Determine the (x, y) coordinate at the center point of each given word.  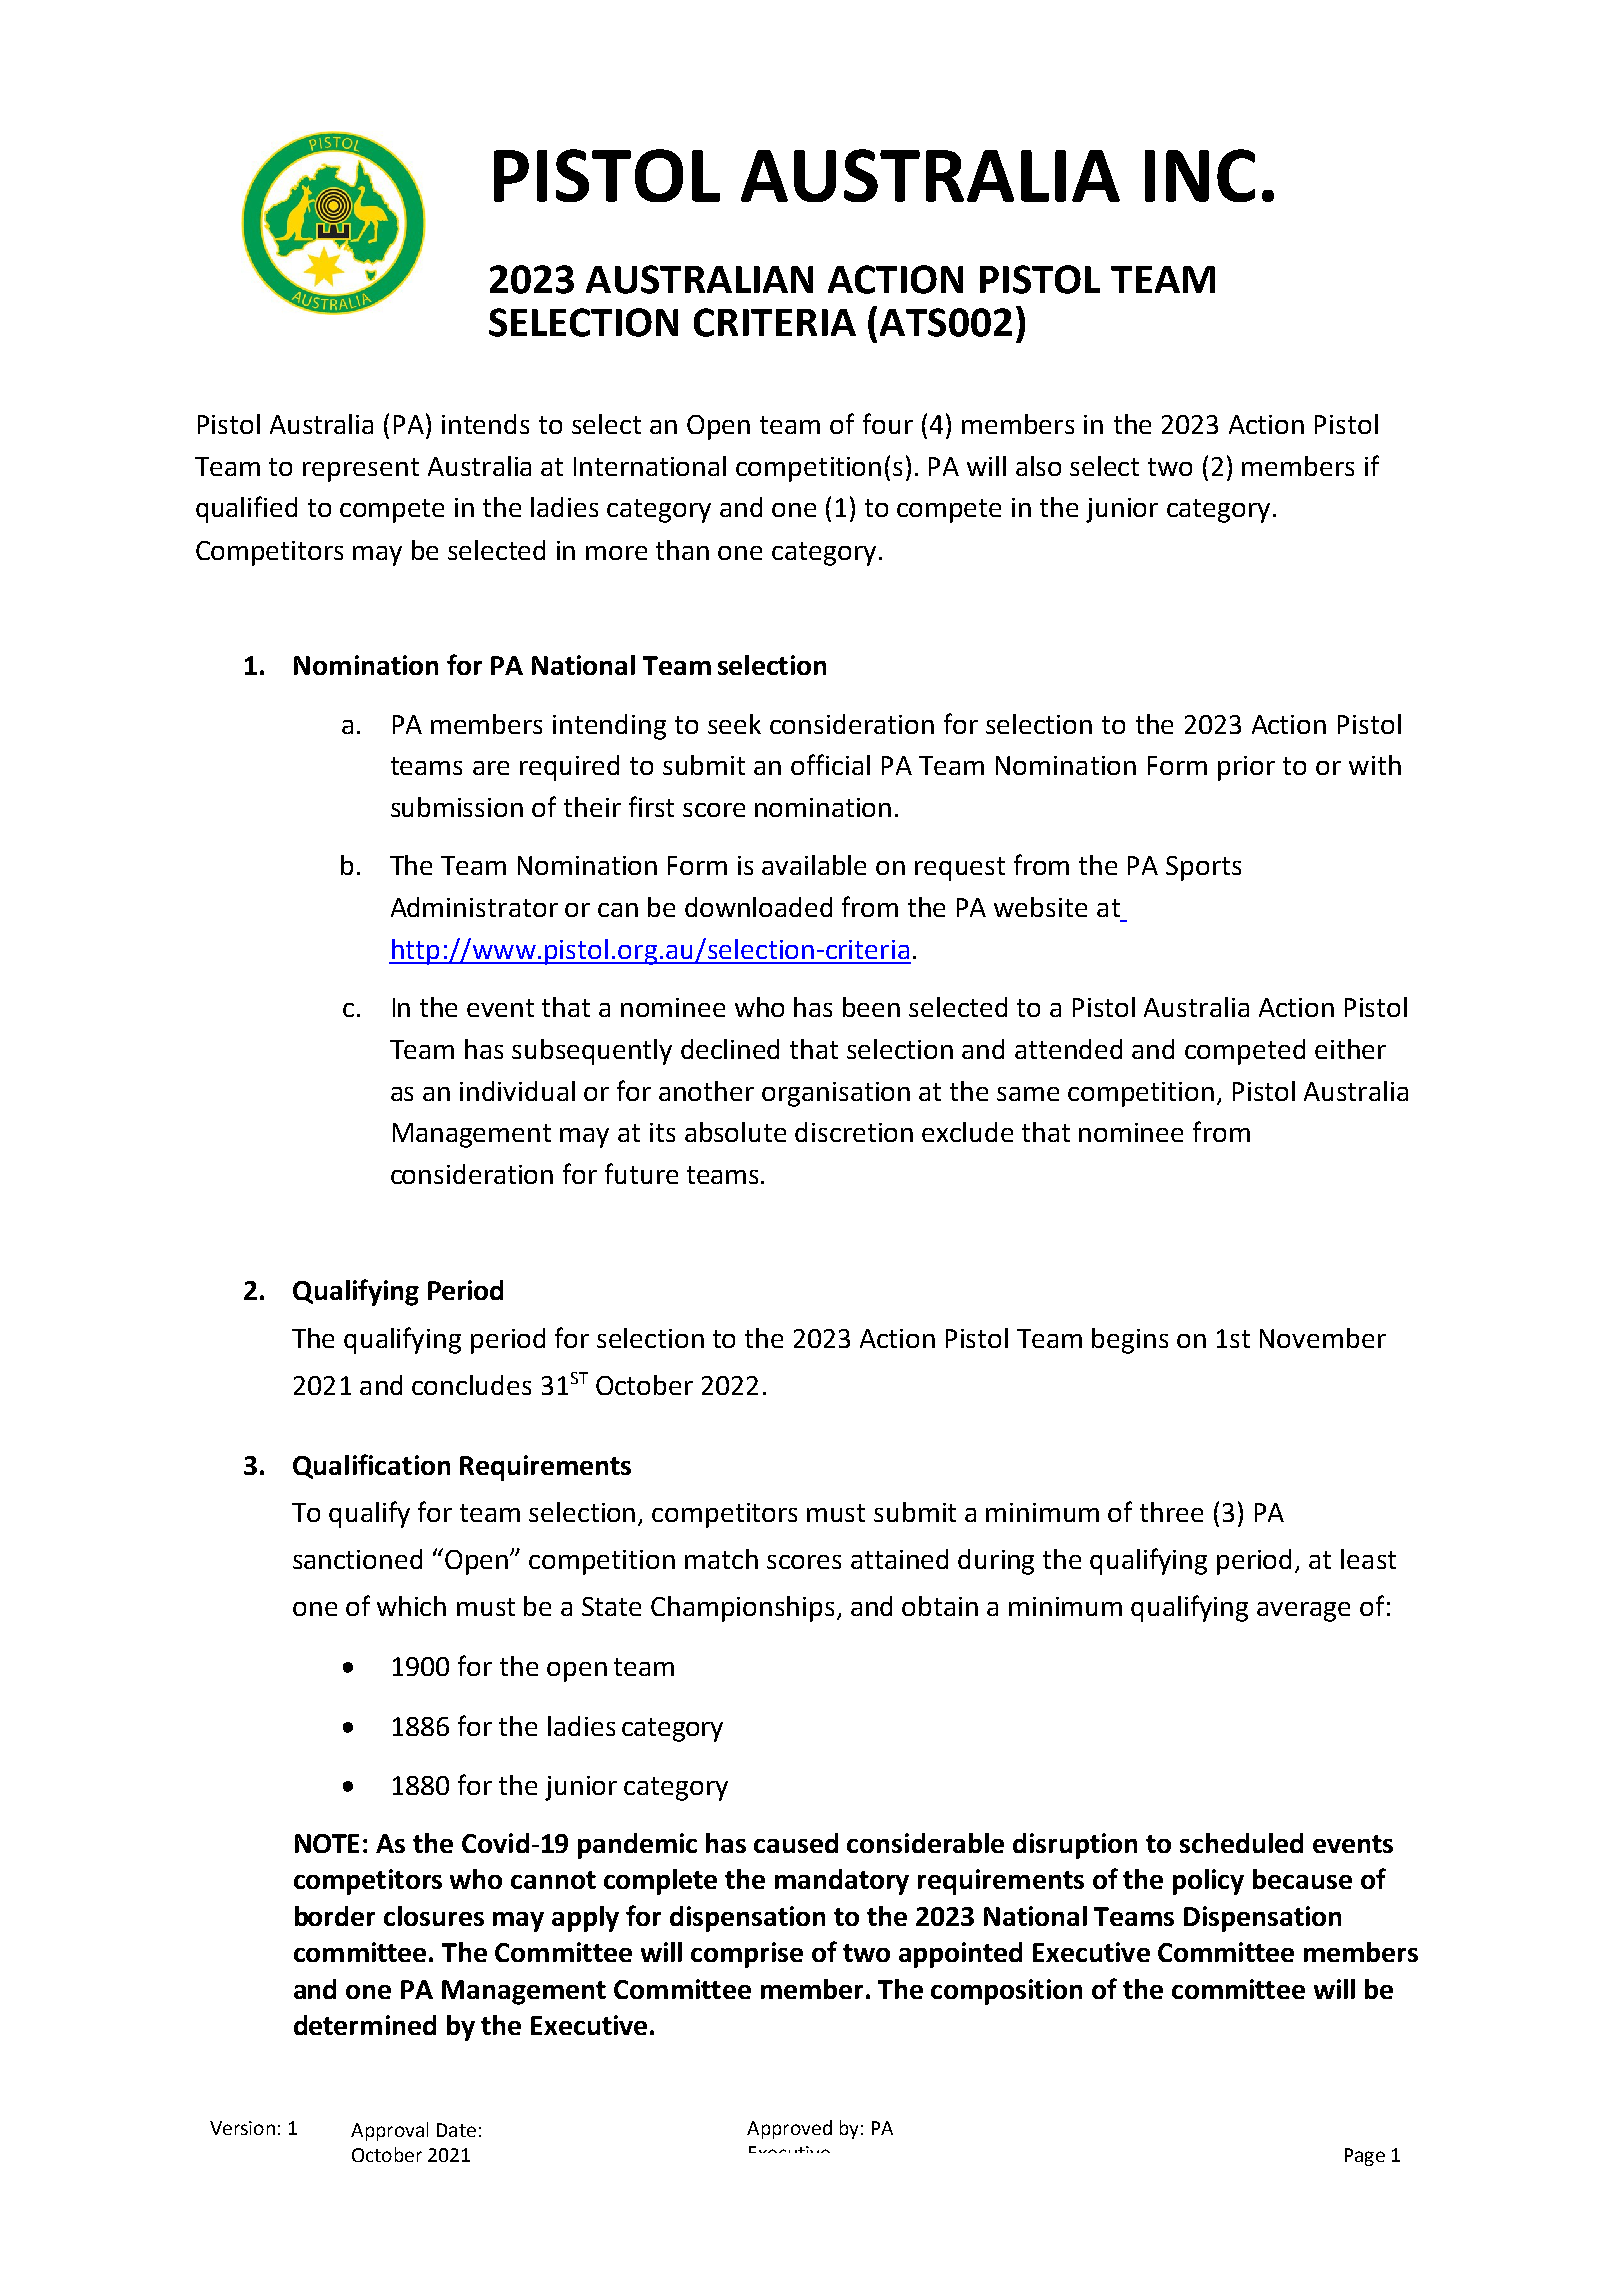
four (888, 423)
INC (1200, 175)
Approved (789, 2129)
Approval (389, 2131)
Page (1365, 2157)
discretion (854, 1132)
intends (485, 424)
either (1350, 1049)
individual (517, 1091)
